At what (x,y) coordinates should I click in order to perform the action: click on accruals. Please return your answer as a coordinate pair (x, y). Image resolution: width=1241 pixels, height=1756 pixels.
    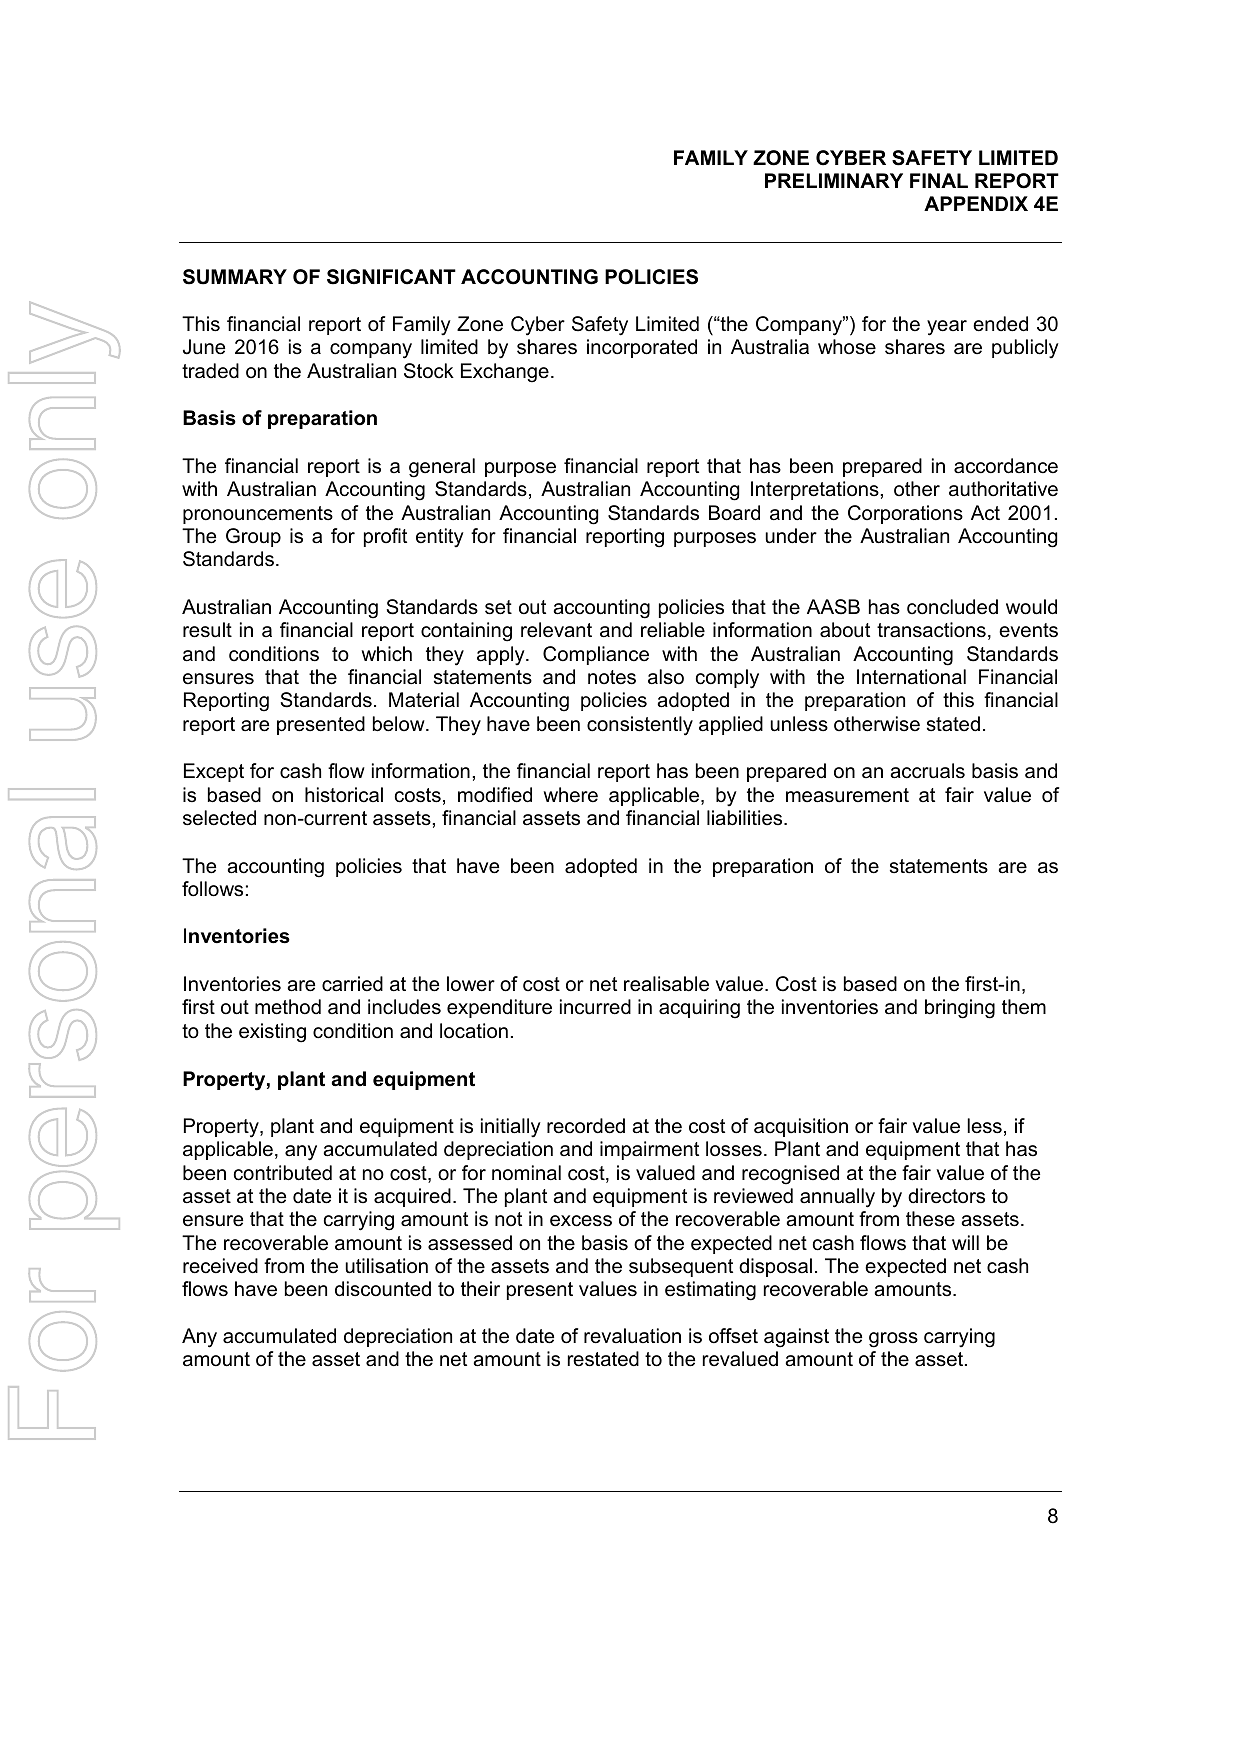
    Looking at the image, I should click on (927, 771).
